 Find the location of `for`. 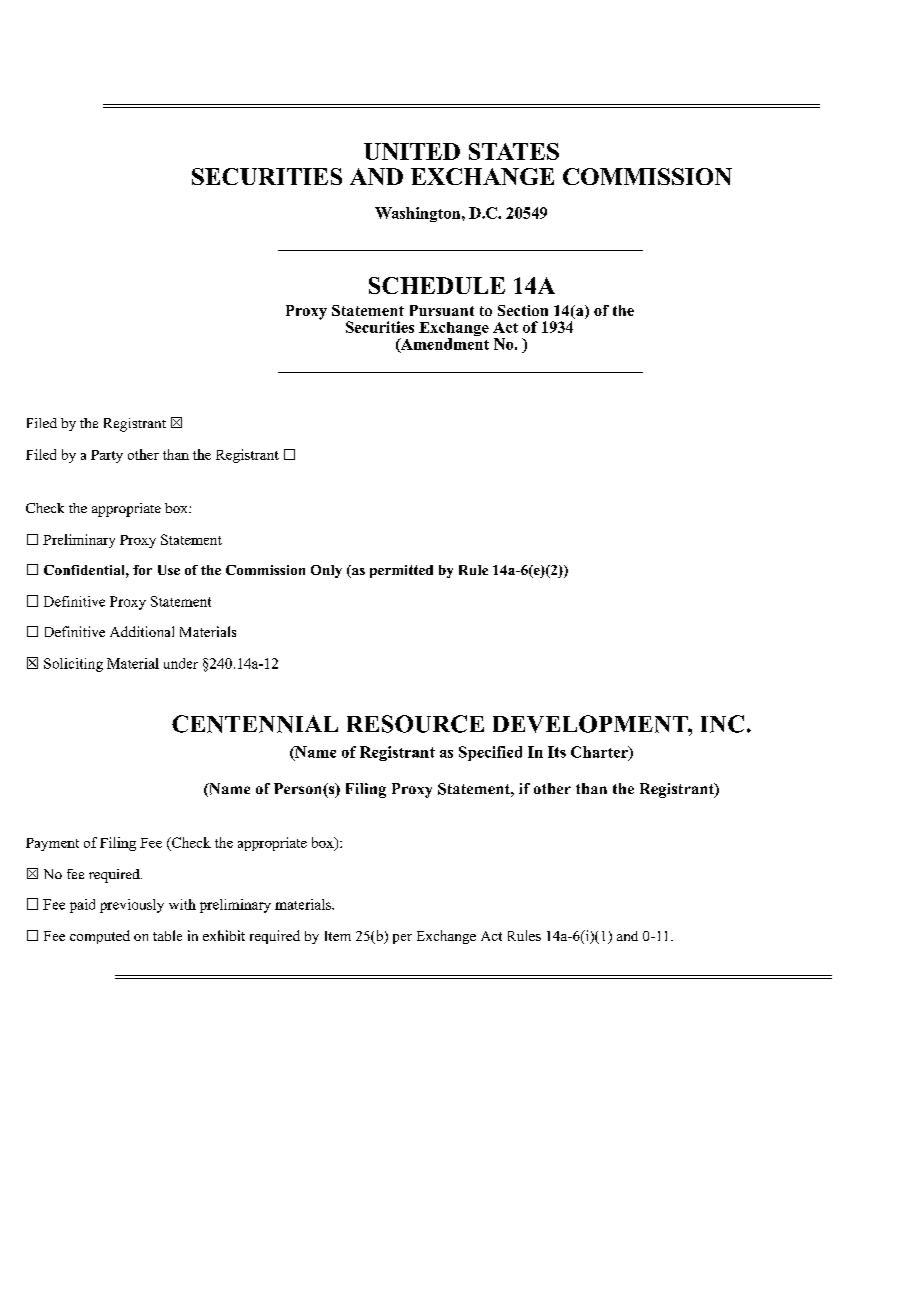

for is located at coordinates (142, 570).
